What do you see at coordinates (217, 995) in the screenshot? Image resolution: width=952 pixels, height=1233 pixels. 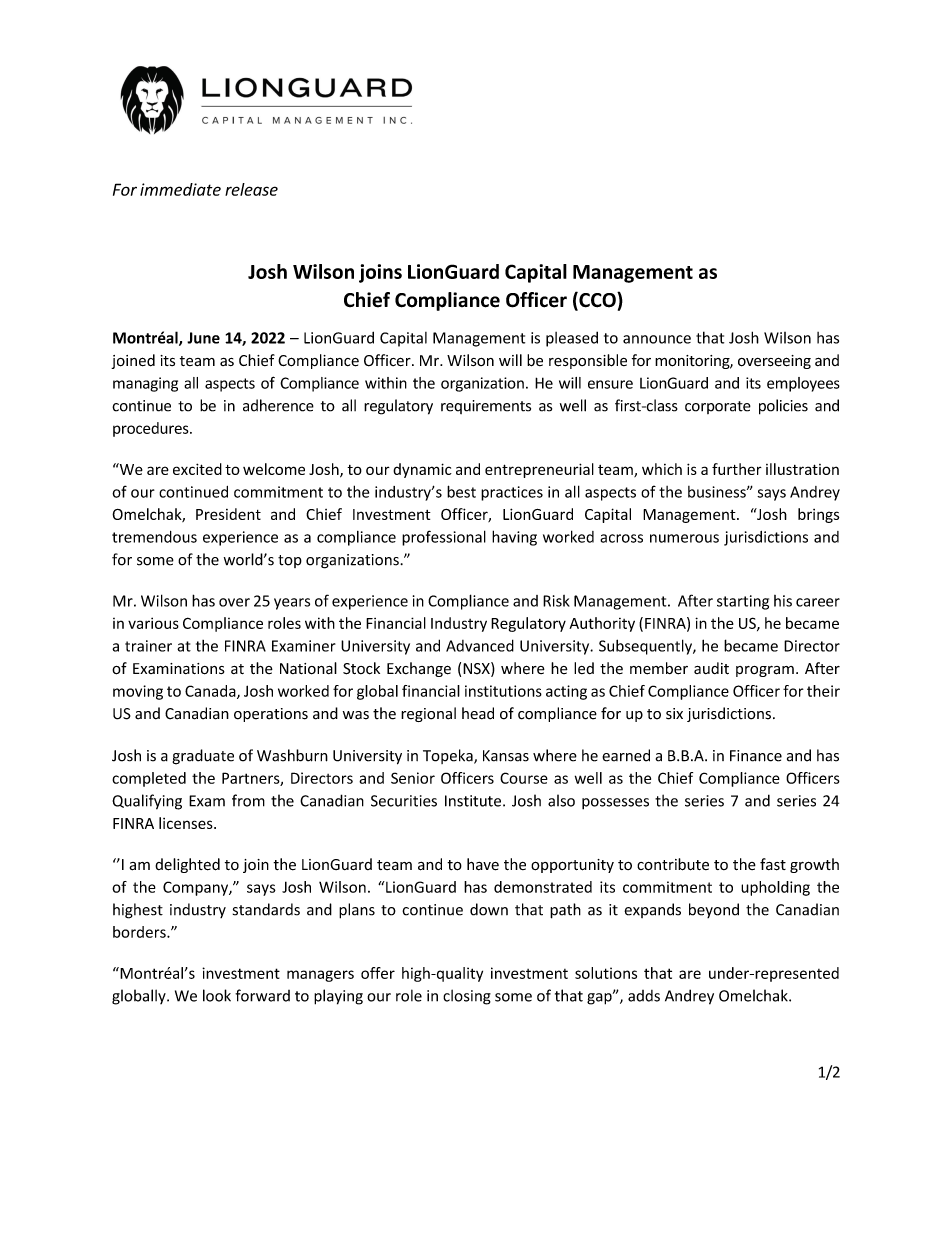 I see `look` at bounding box center [217, 995].
